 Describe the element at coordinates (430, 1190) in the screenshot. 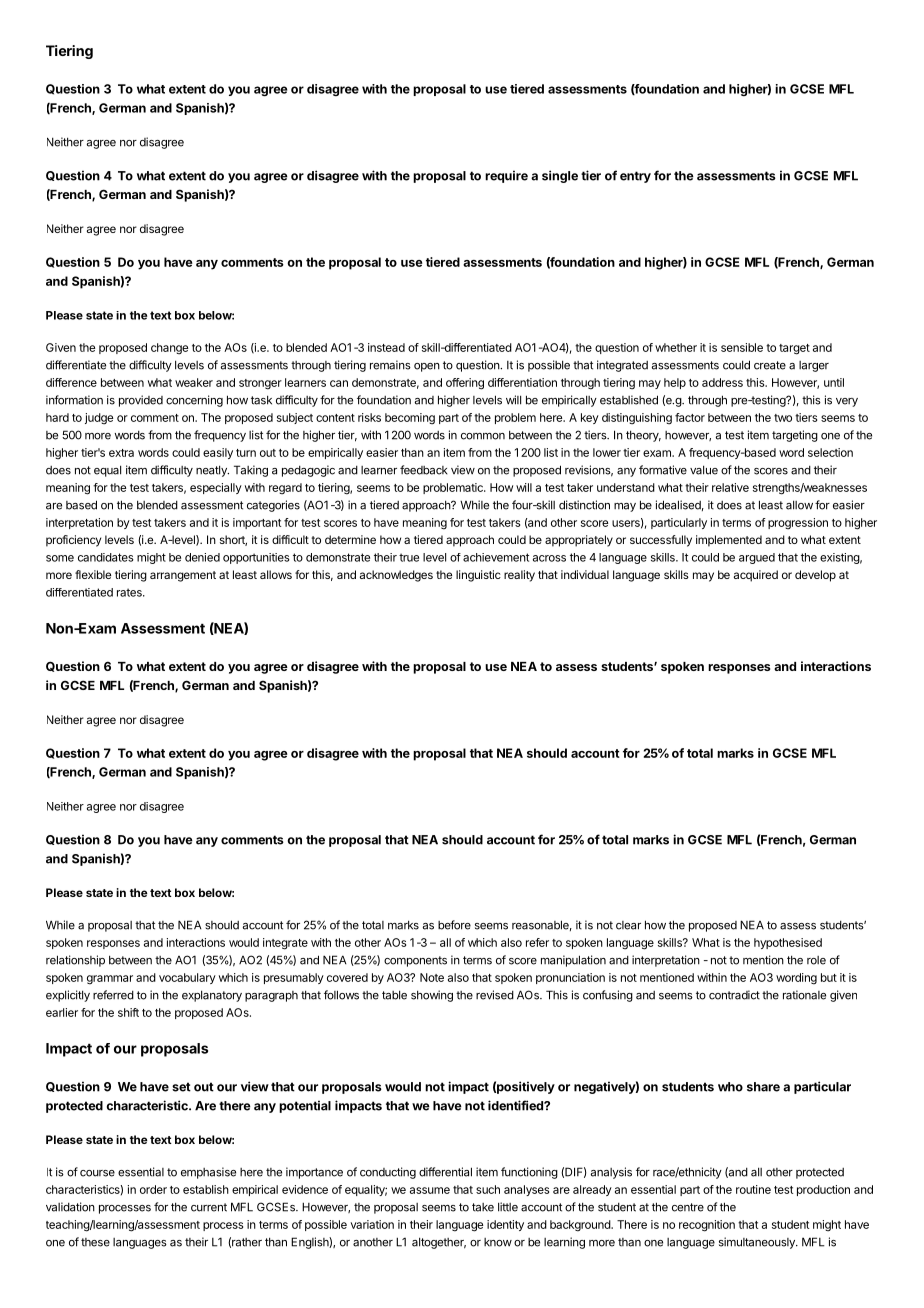

I see `assume` at that location.
